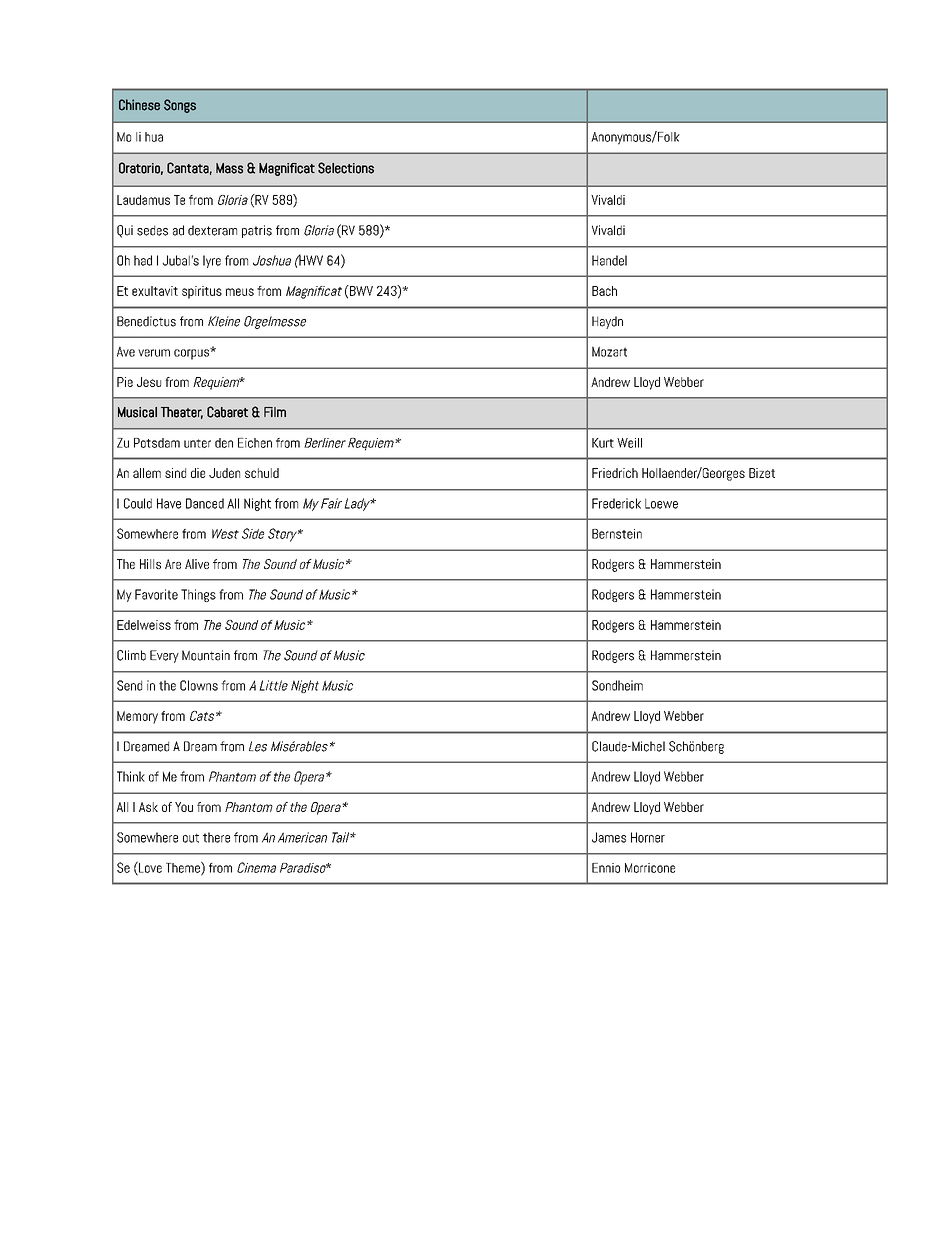 This page has width=952, height=1233. What do you see at coordinates (212, 261) in the page?
I see `lyre` at bounding box center [212, 261].
